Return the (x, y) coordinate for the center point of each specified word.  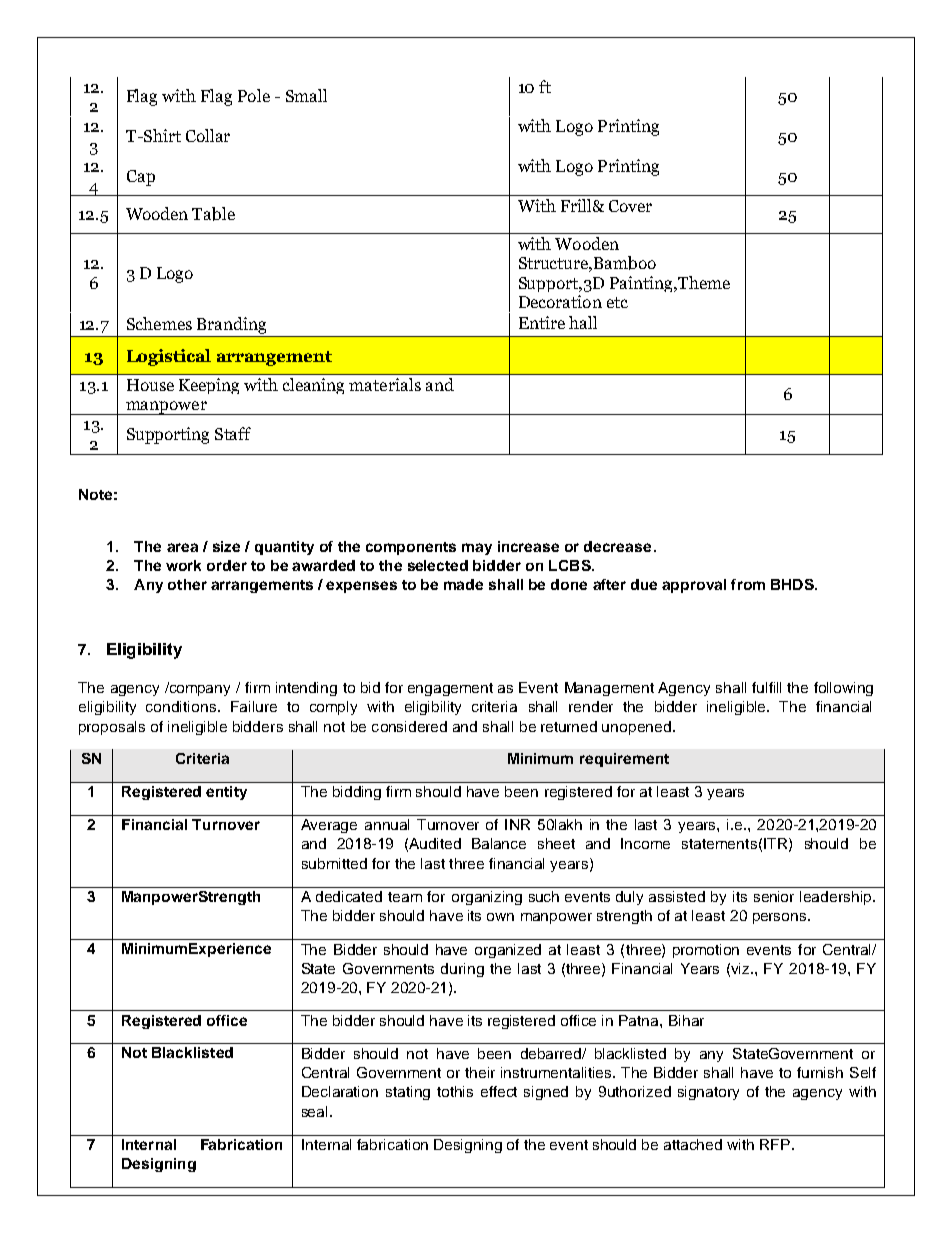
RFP (775, 1144)
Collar (208, 135)
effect (499, 1091)
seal (316, 1111)
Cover (630, 206)
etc (617, 302)
